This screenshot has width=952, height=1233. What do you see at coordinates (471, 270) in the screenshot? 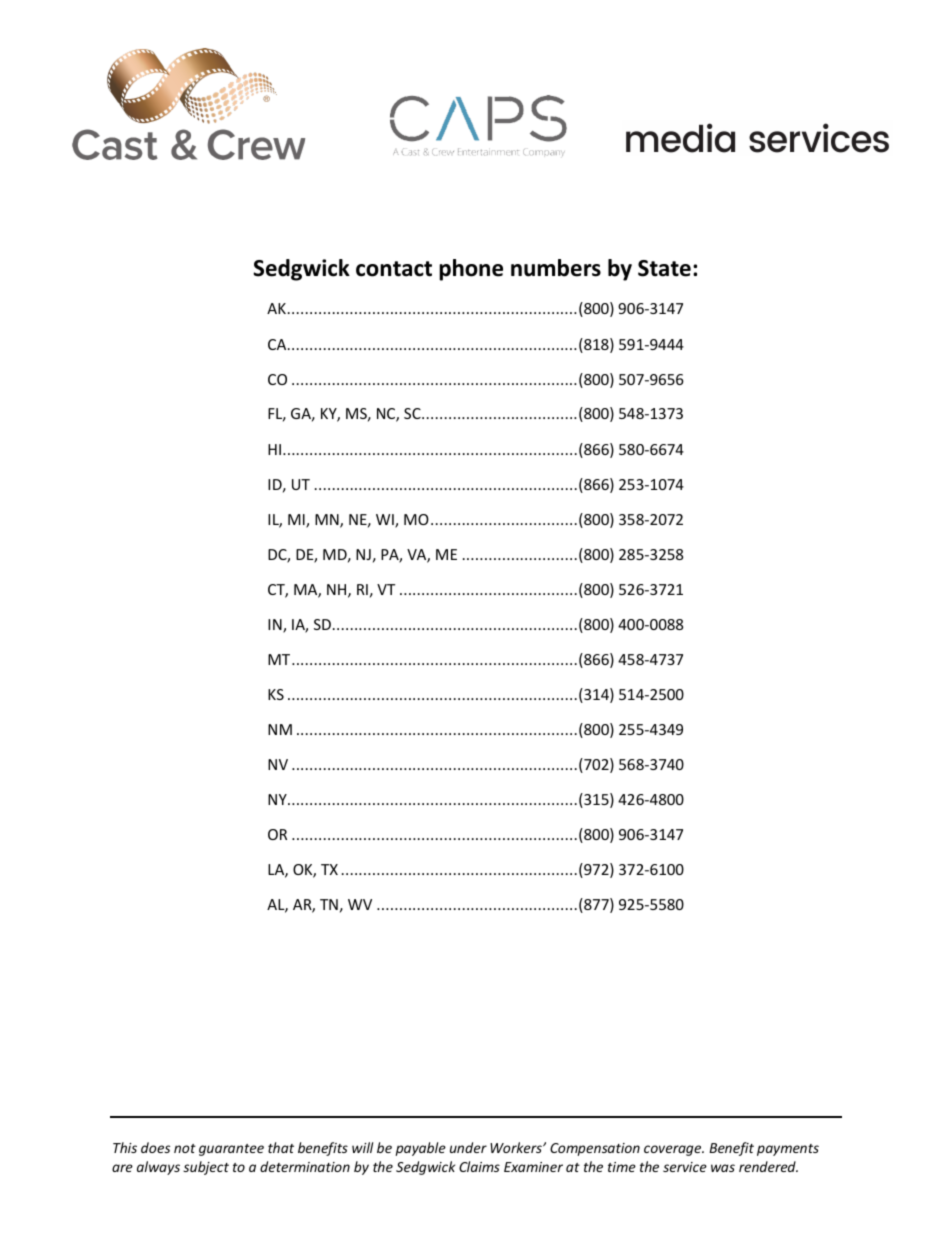
I see `phone` at bounding box center [471, 270].
